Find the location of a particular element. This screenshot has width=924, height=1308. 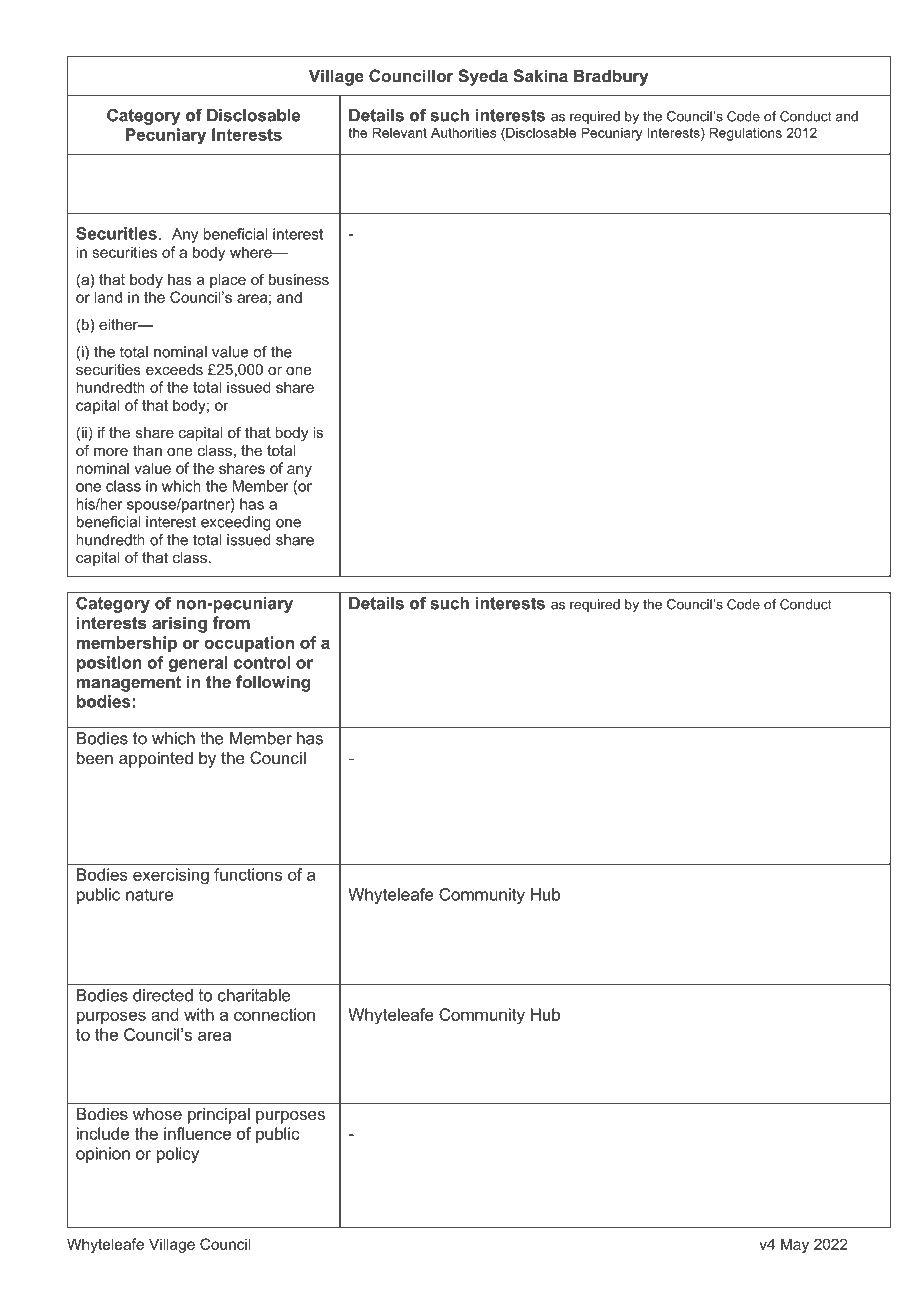

control is located at coordinates (262, 662).
